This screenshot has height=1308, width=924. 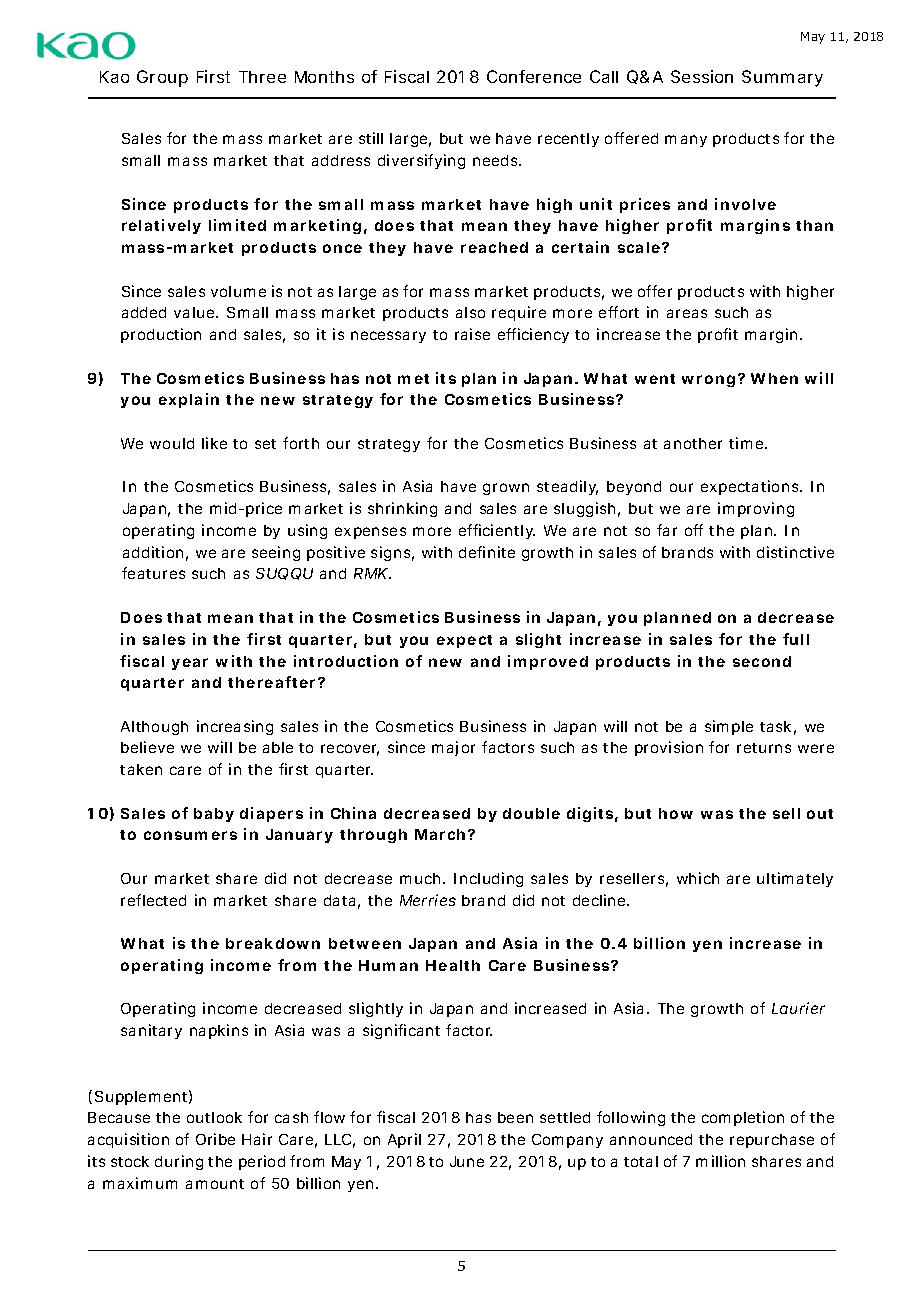 What do you see at coordinates (747, 443) in the screenshot?
I see `time` at bounding box center [747, 443].
